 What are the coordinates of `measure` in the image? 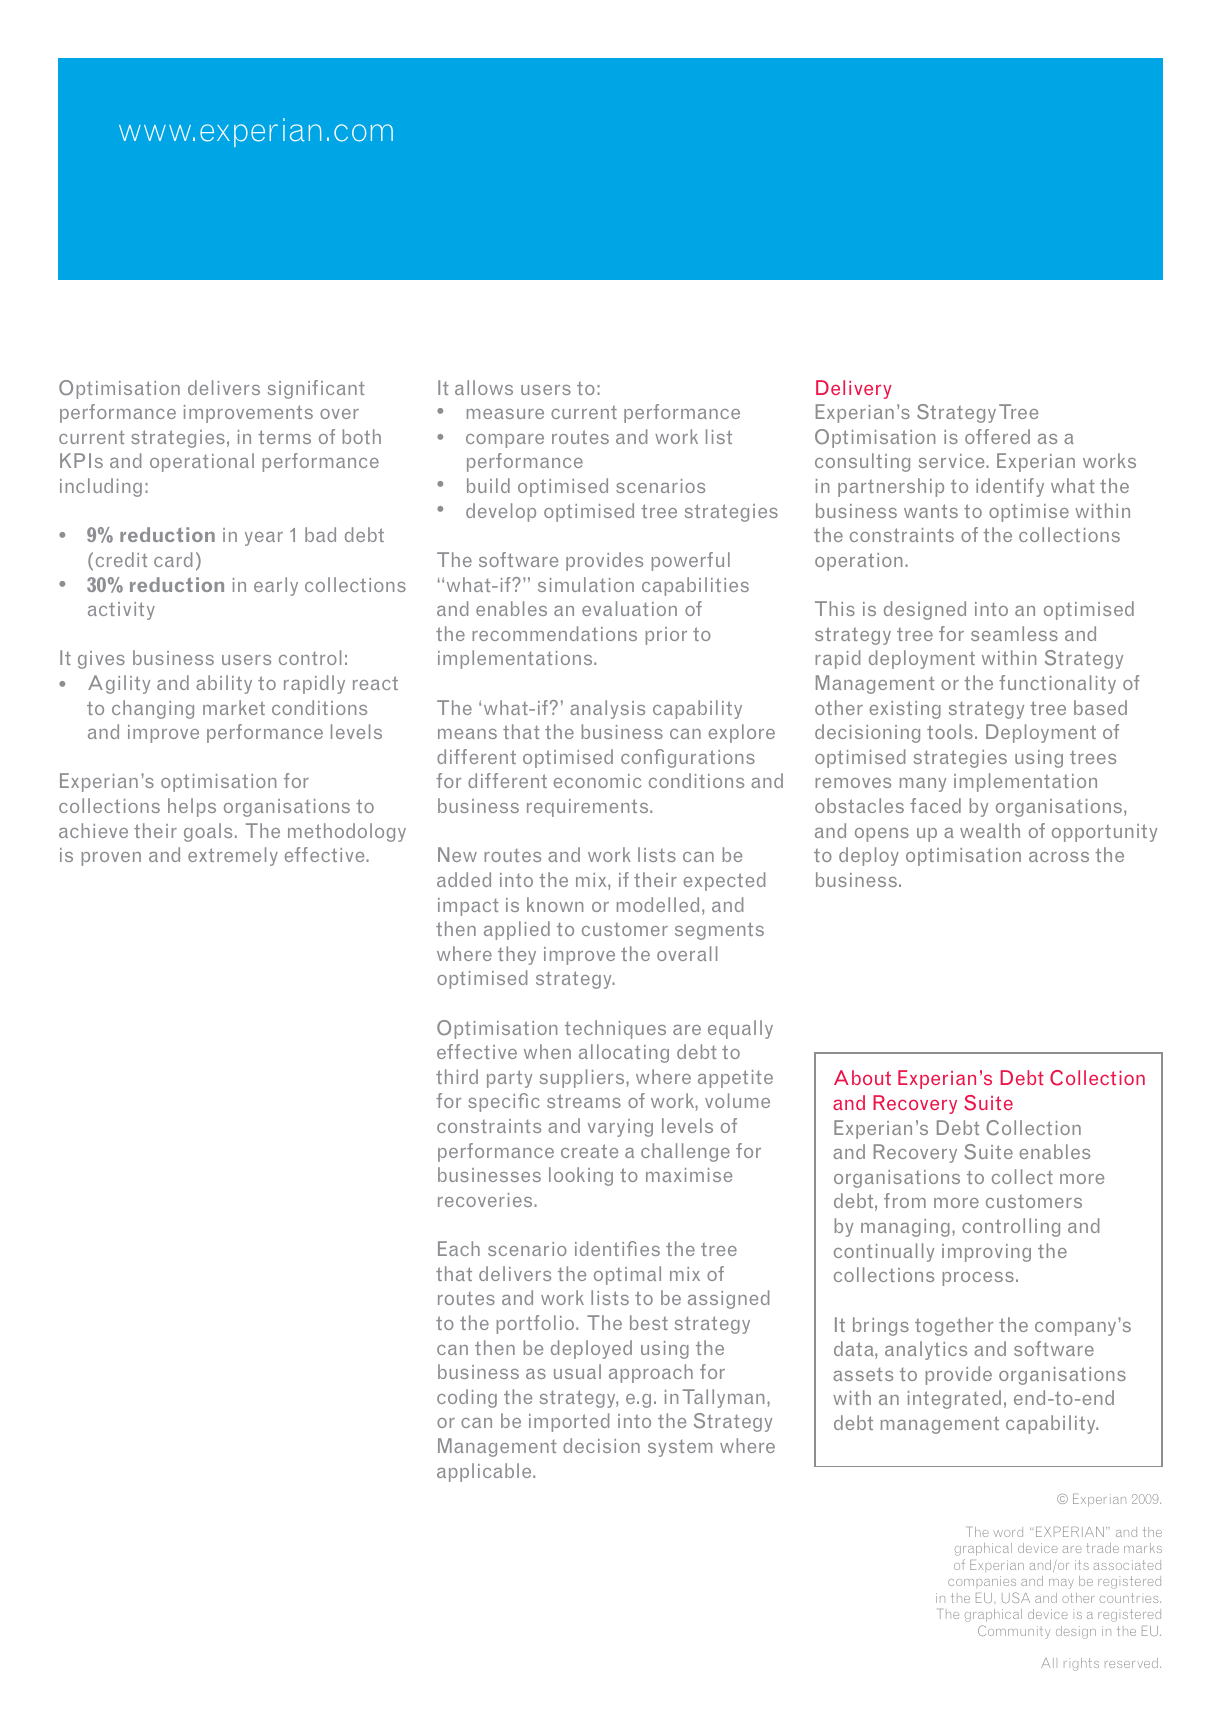 It's located at (505, 414).
